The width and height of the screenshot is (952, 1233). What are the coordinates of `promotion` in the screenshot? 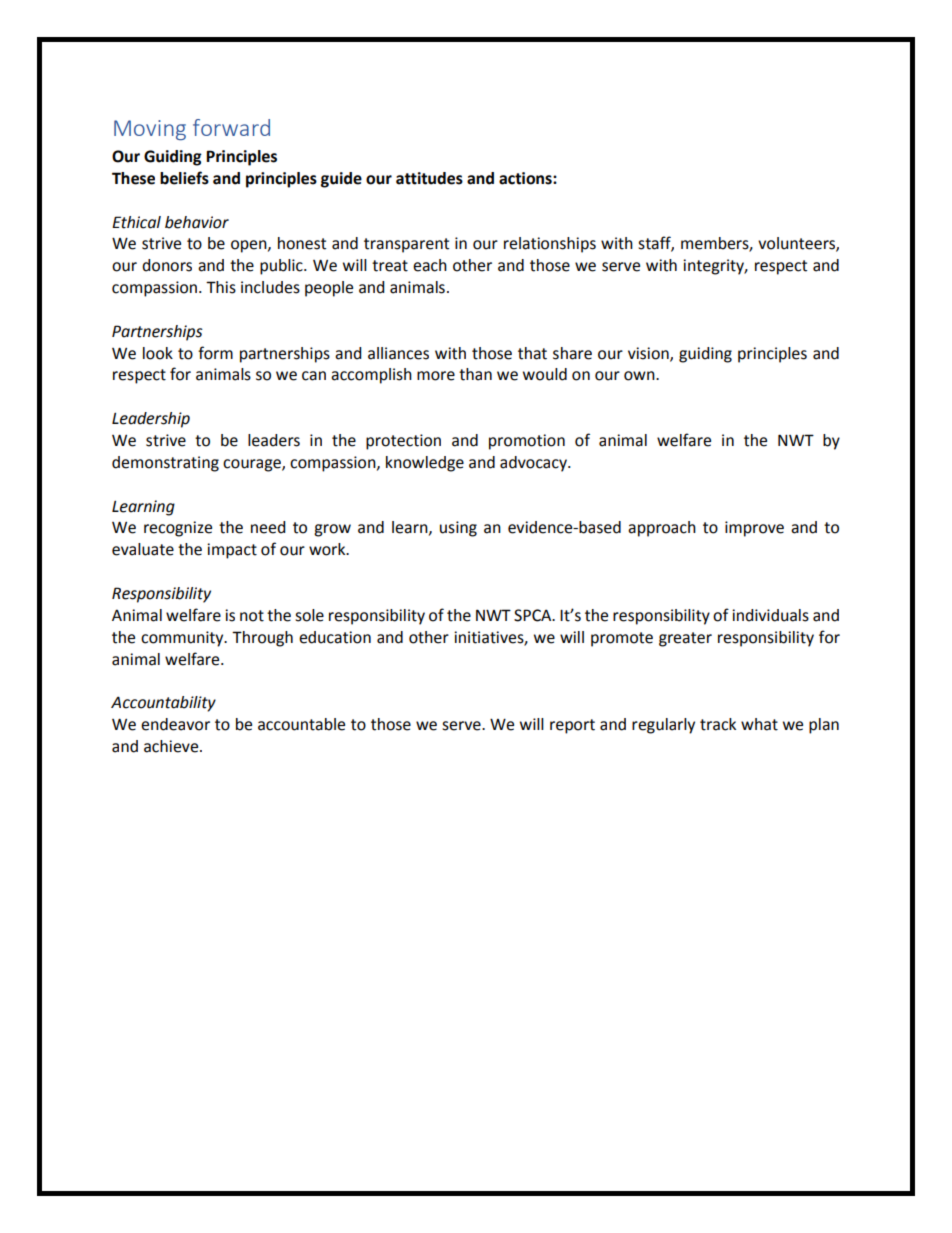 It's located at (527, 442).
